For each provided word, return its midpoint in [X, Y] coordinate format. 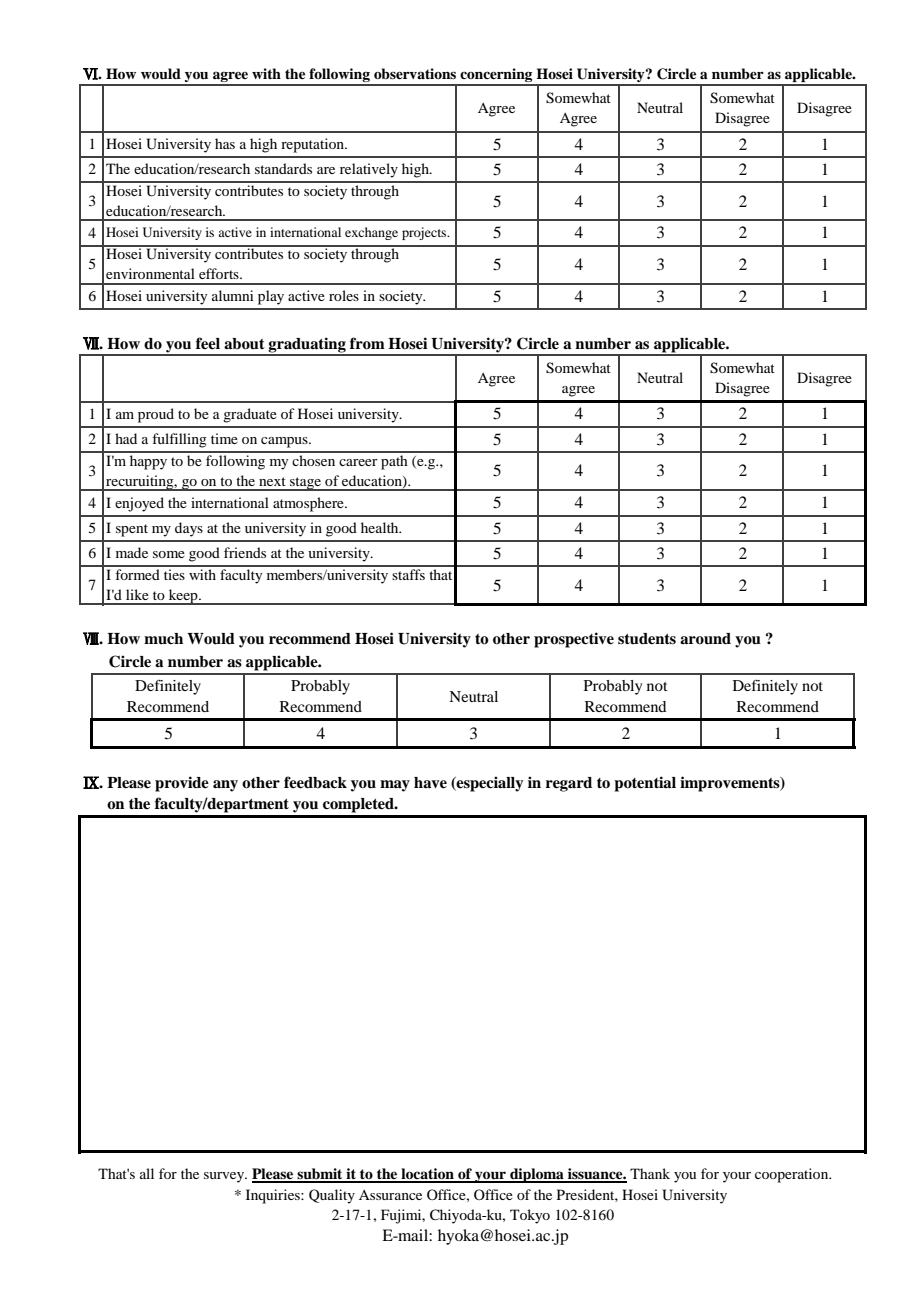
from [367, 343]
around [705, 639]
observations [415, 74]
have [430, 783]
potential [645, 784]
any [225, 786]
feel [208, 343]
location [427, 1175]
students [647, 639]
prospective [574, 640]
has [225, 143]
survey [225, 1177]
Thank [650, 1173]
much [163, 639]
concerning [496, 76]
